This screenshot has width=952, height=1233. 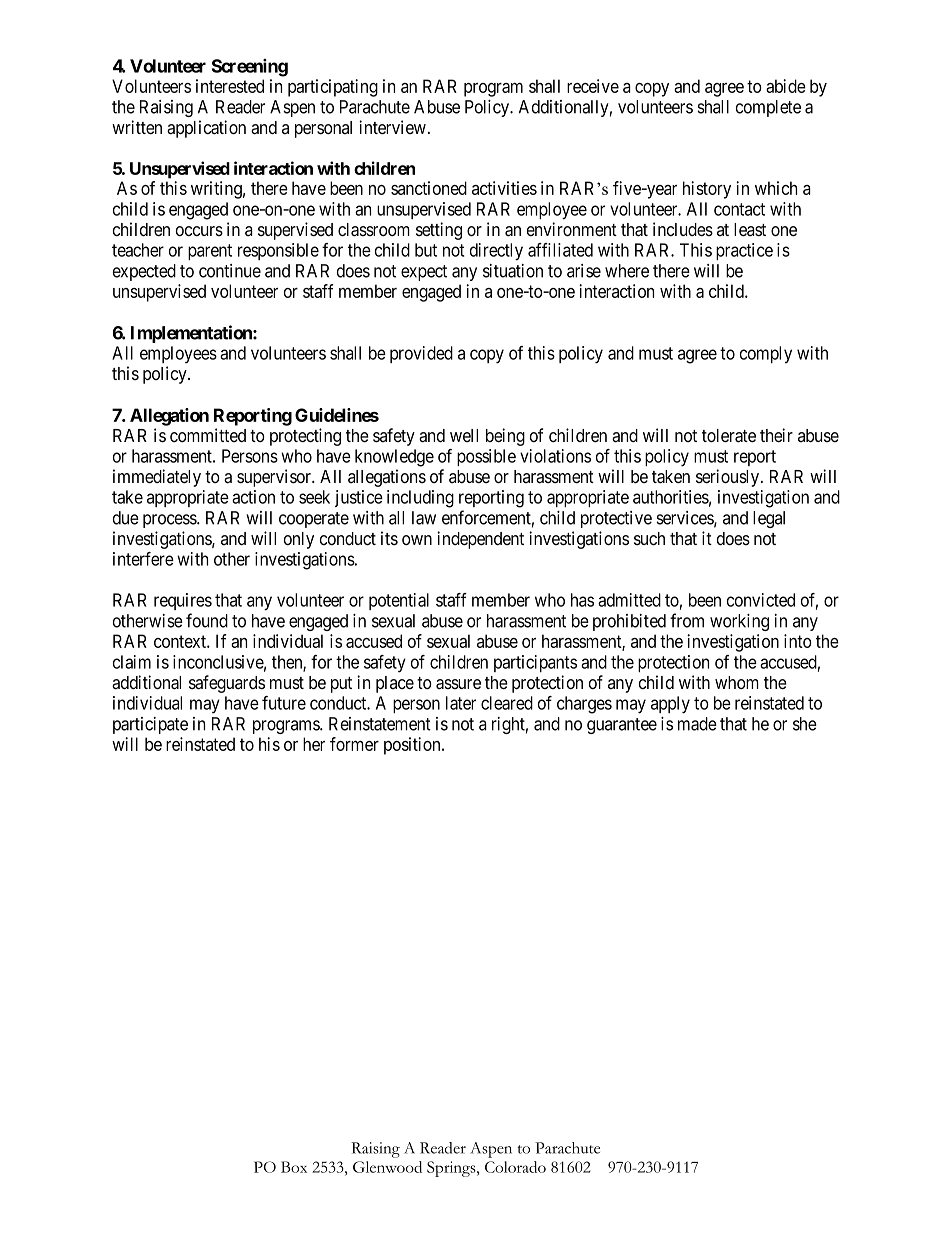 What do you see at coordinates (768, 108) in the screenshot?
I see `complete` at bounding box center [768, 108].
